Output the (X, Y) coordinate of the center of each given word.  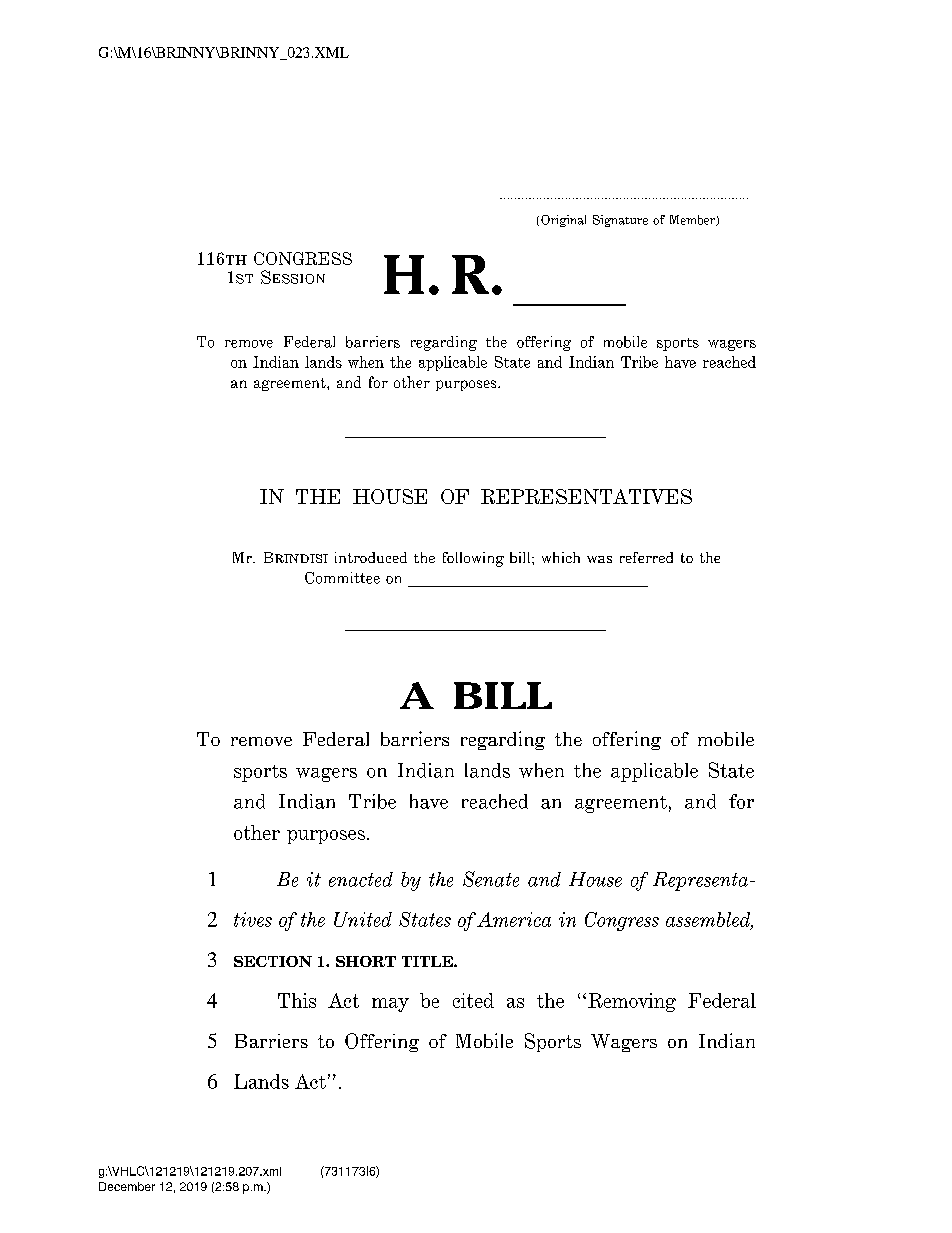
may (390, 1005)
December (127, 1186)
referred (646, 557)
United (363, 919)
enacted (361, 879)
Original (563, 221)
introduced (371, 557)
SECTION (273, 961)
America (514, 919)
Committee (342, 578)
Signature (620, 221)
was (599, 559)
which (561, 557)
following (473, 559)
